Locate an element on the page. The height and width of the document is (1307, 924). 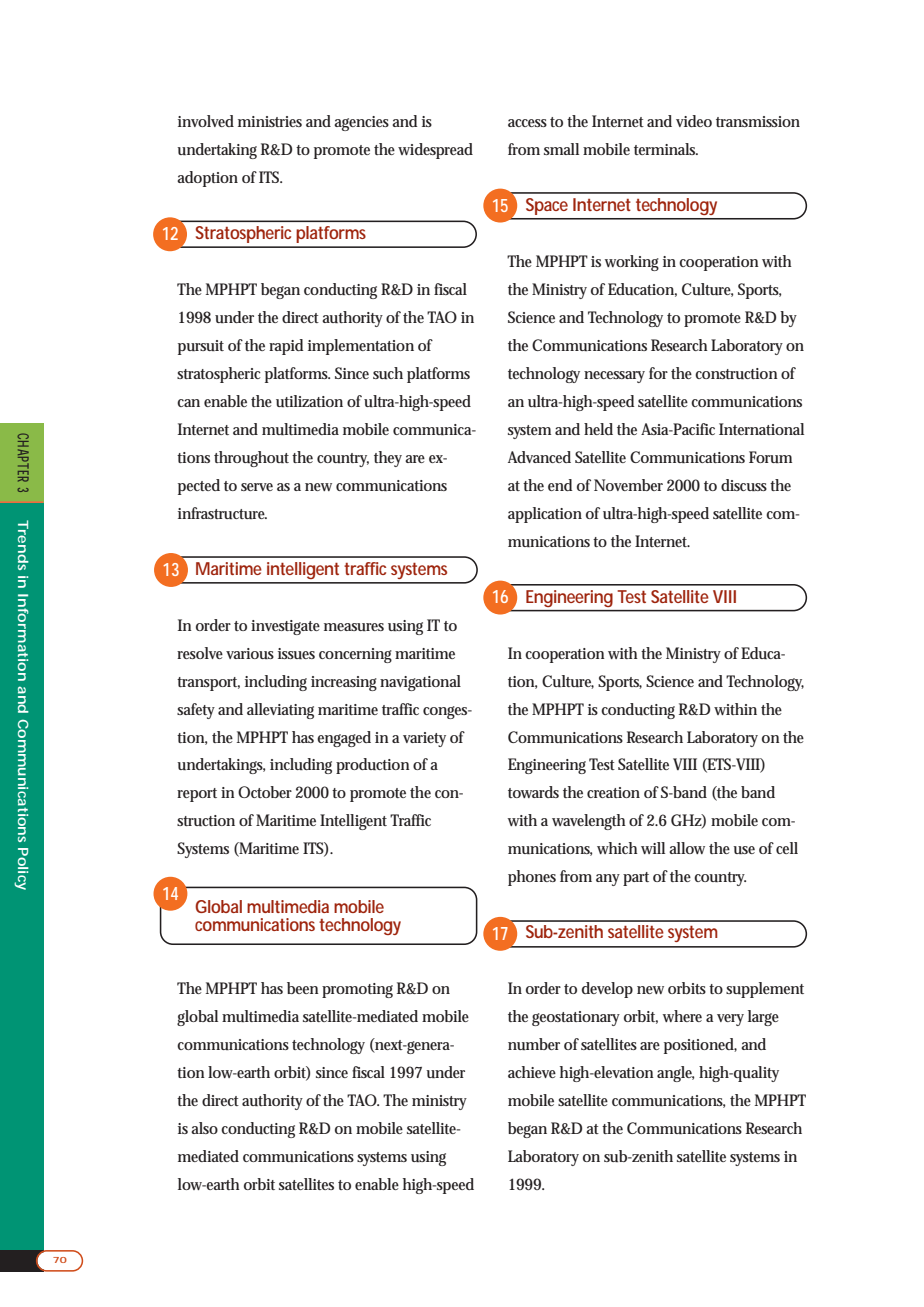
access is located at coordinates (527, 123).
